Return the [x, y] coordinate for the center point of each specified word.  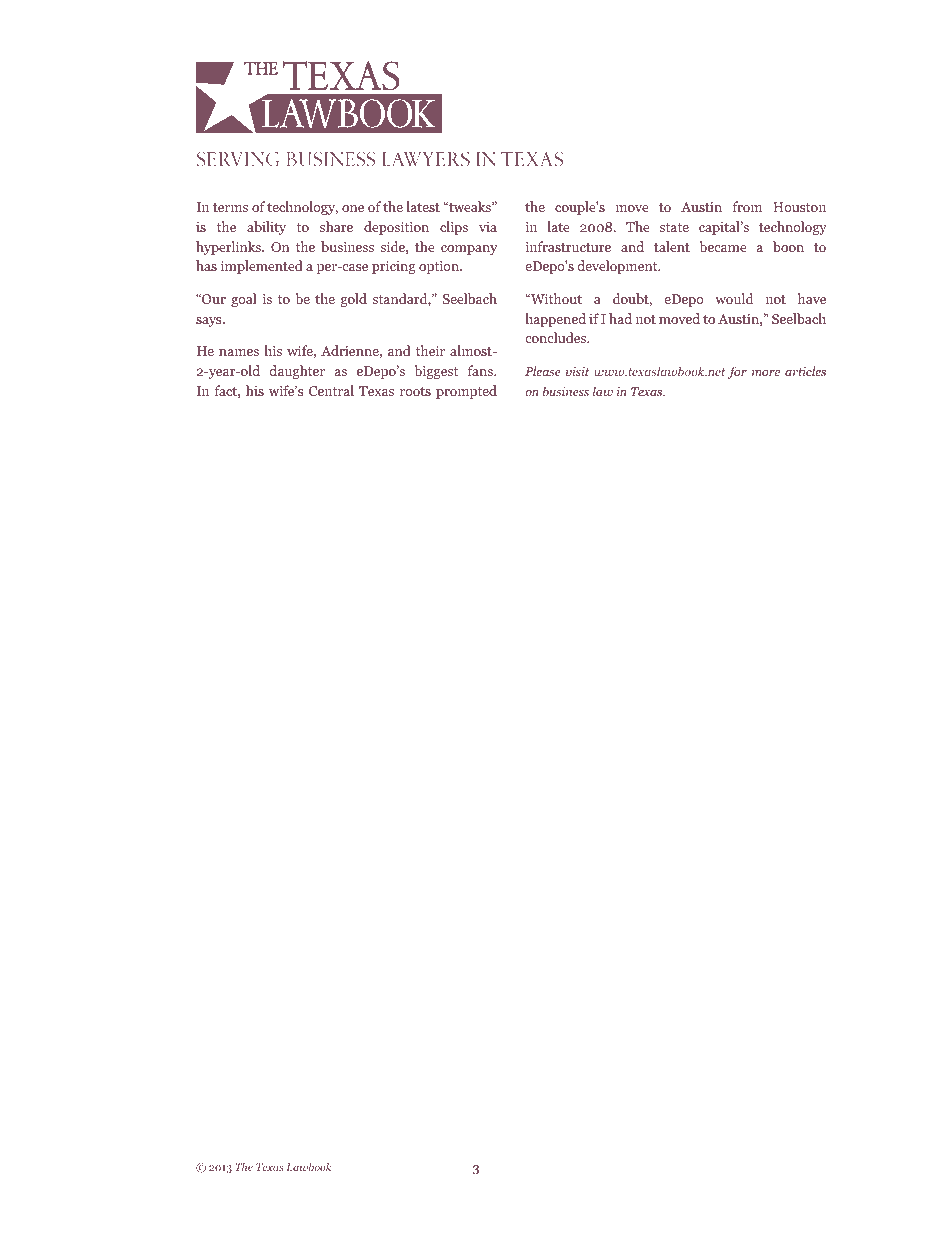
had [620, 318]
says [210, 322]
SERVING [238, 159]
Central [331, 390]
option [440, 267]
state [674, 227]
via [488, 227]
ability [266, 228]
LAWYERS [426, 159]
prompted [466, 392]
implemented [262, 267]
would [734, 298]
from [747, 206]
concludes [557, 337]
